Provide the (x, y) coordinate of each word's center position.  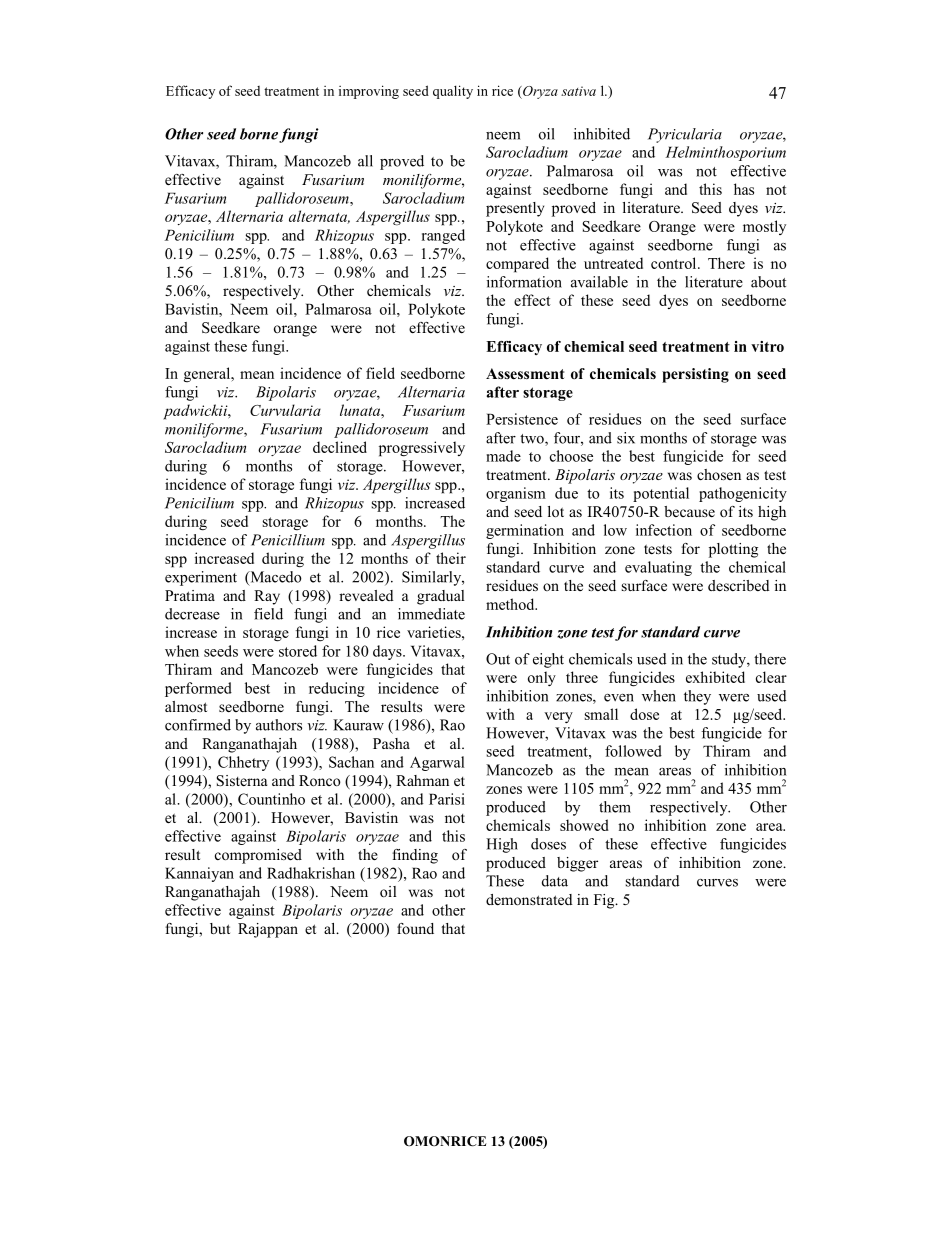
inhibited (602, 134)
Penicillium (288, 540)
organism (516, 494)
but (220, 928)
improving (369, 92)
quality (453, 92)
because (689, 511)
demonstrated (529, 899)
